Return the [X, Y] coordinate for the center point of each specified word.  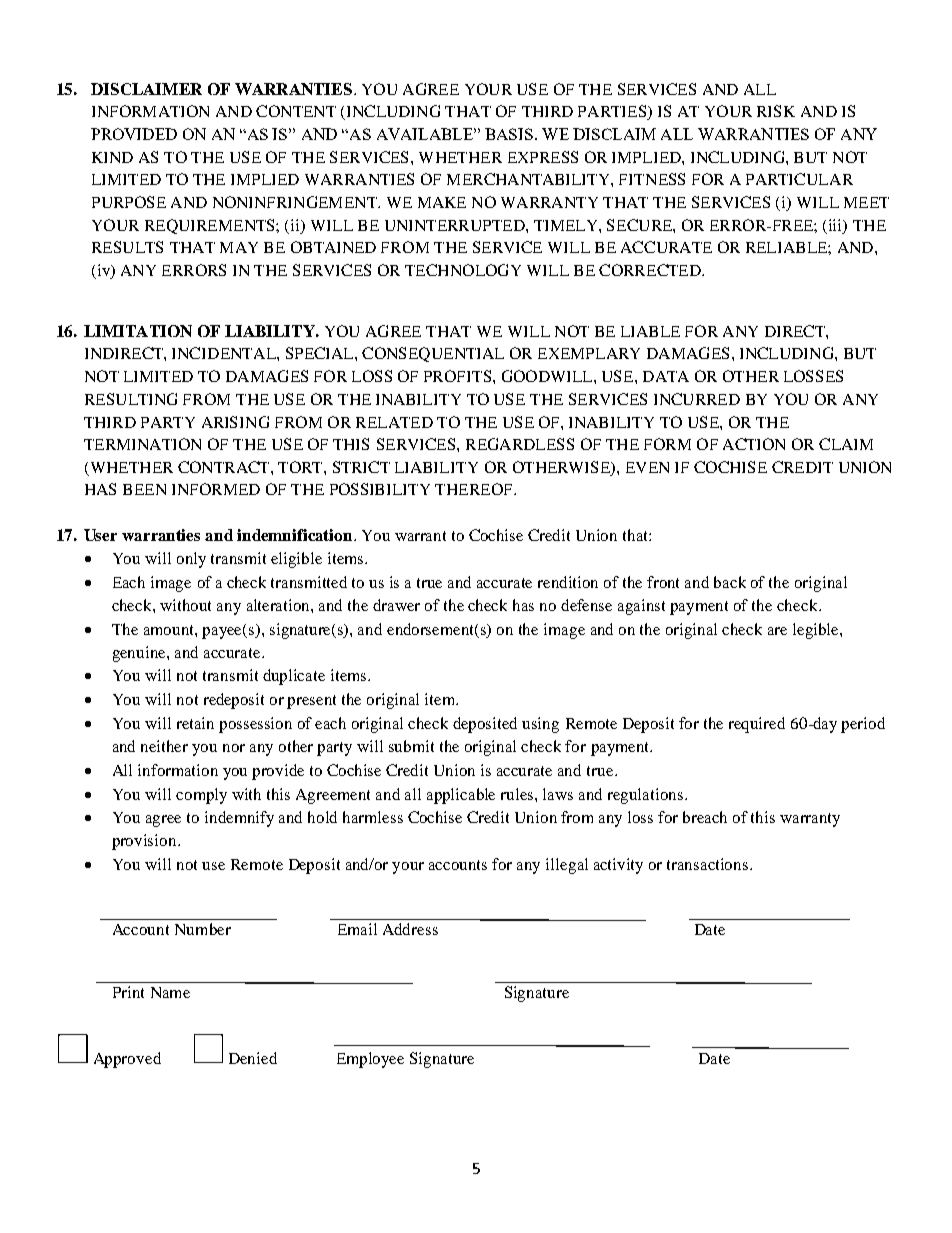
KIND [112, 157]
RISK [776, 111]
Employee [370, 1060]
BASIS [509, 134]
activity [618, 866]
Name [170, 992]
